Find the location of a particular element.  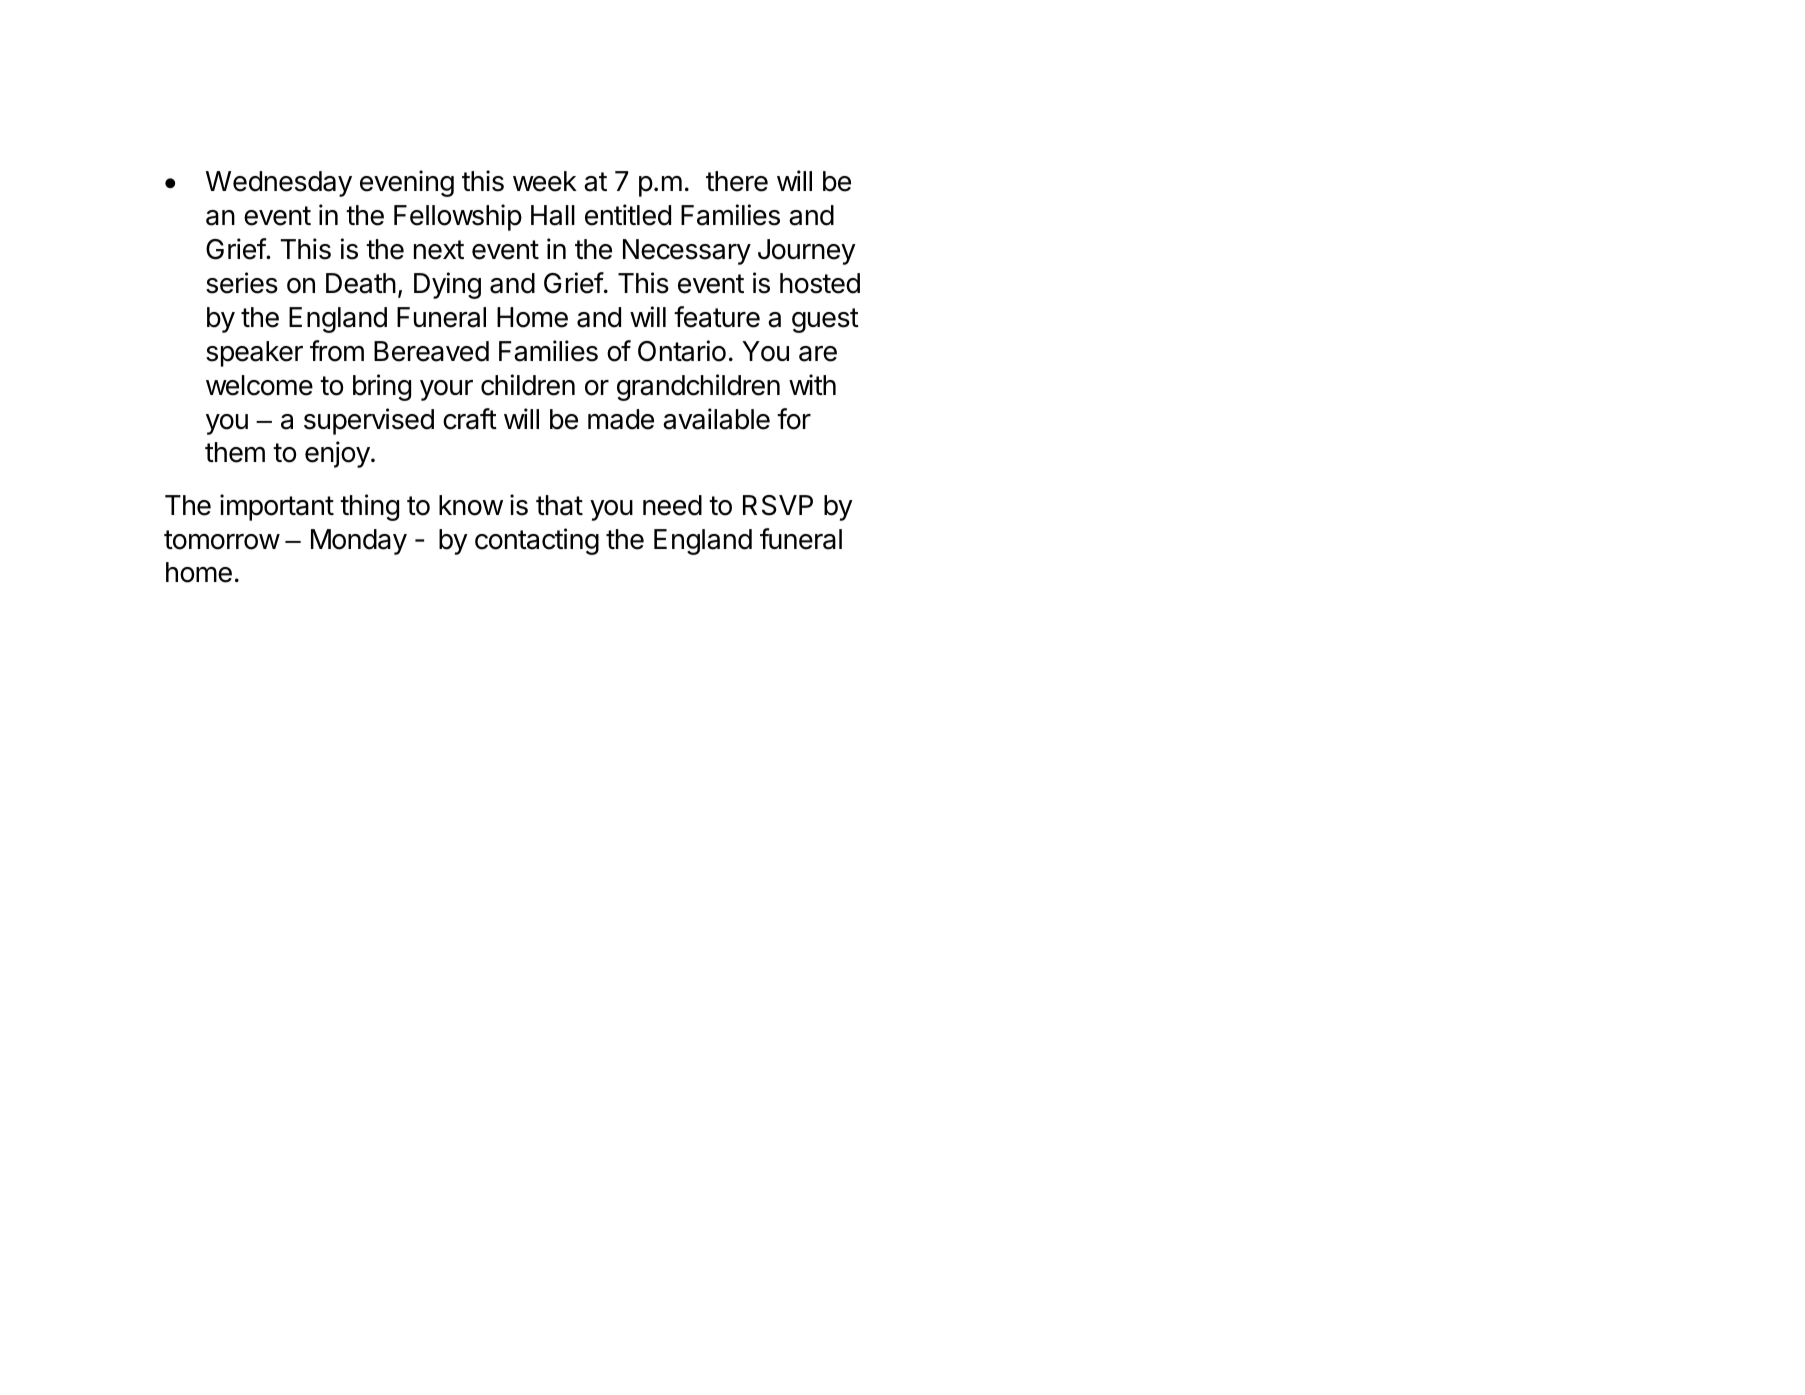

Monday is located at coordinates (359, 542).
